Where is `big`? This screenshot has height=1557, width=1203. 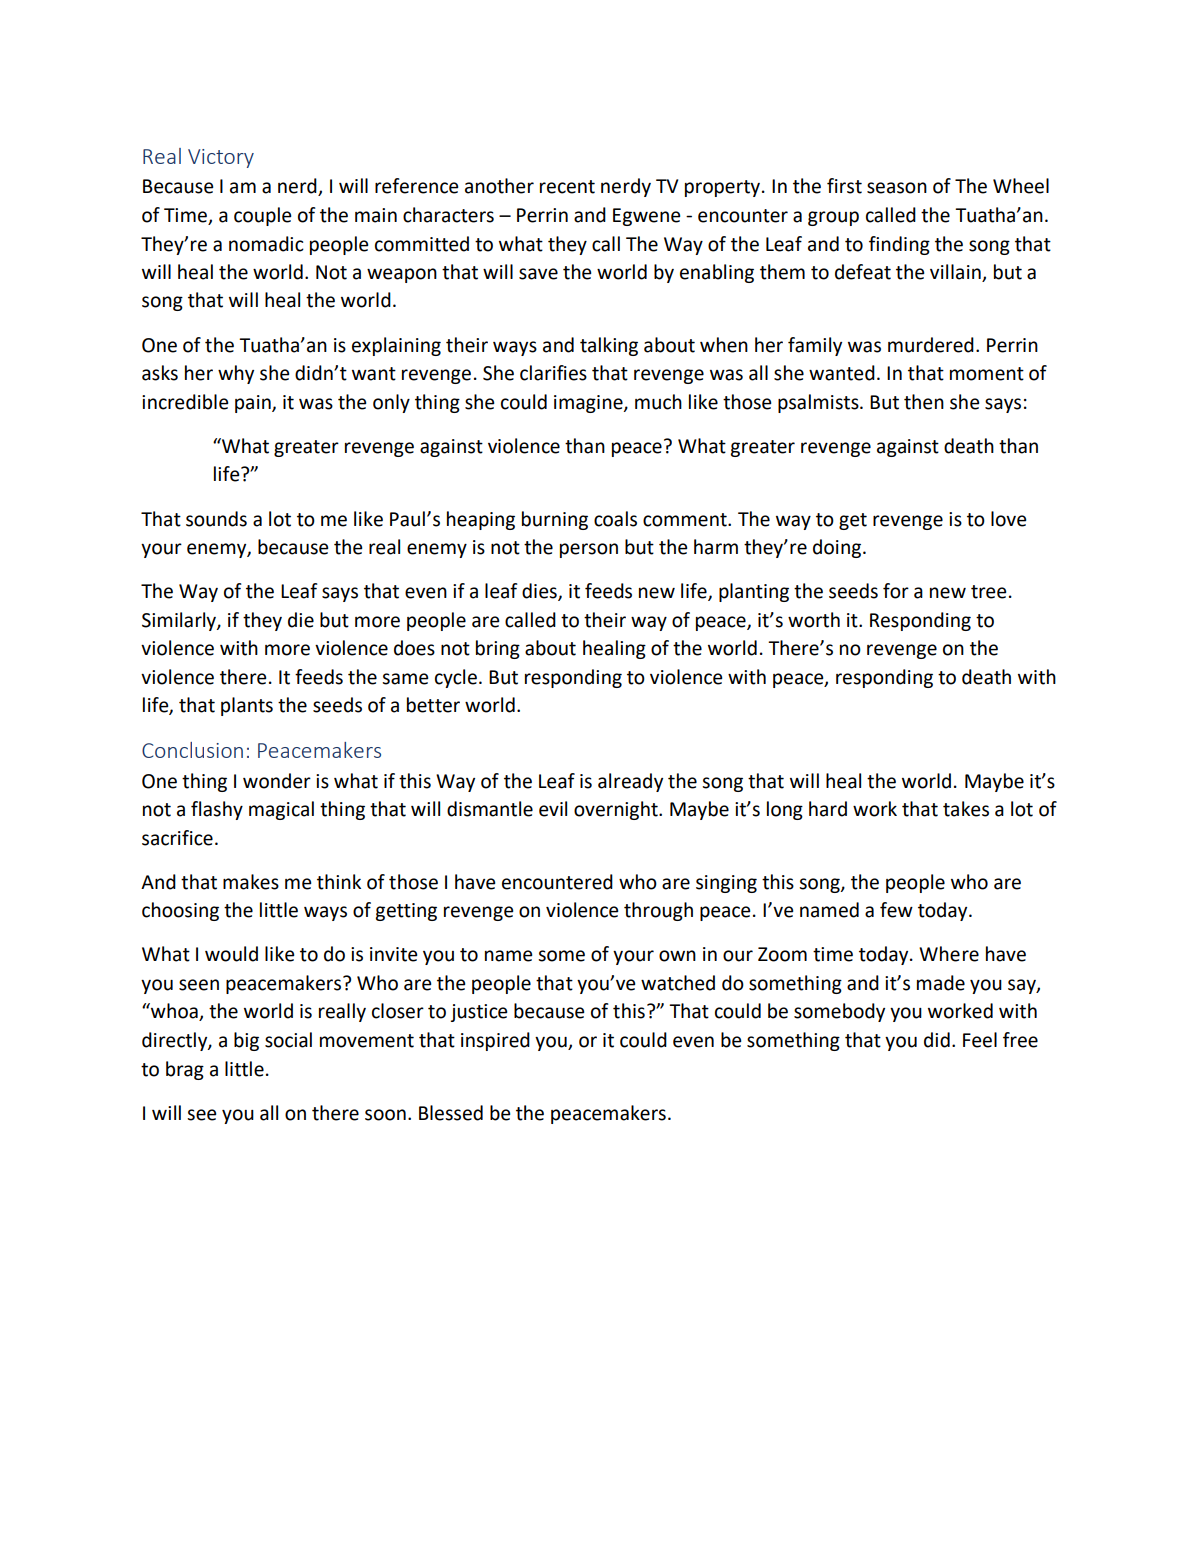 big is located at coordinates (246, 1041).
